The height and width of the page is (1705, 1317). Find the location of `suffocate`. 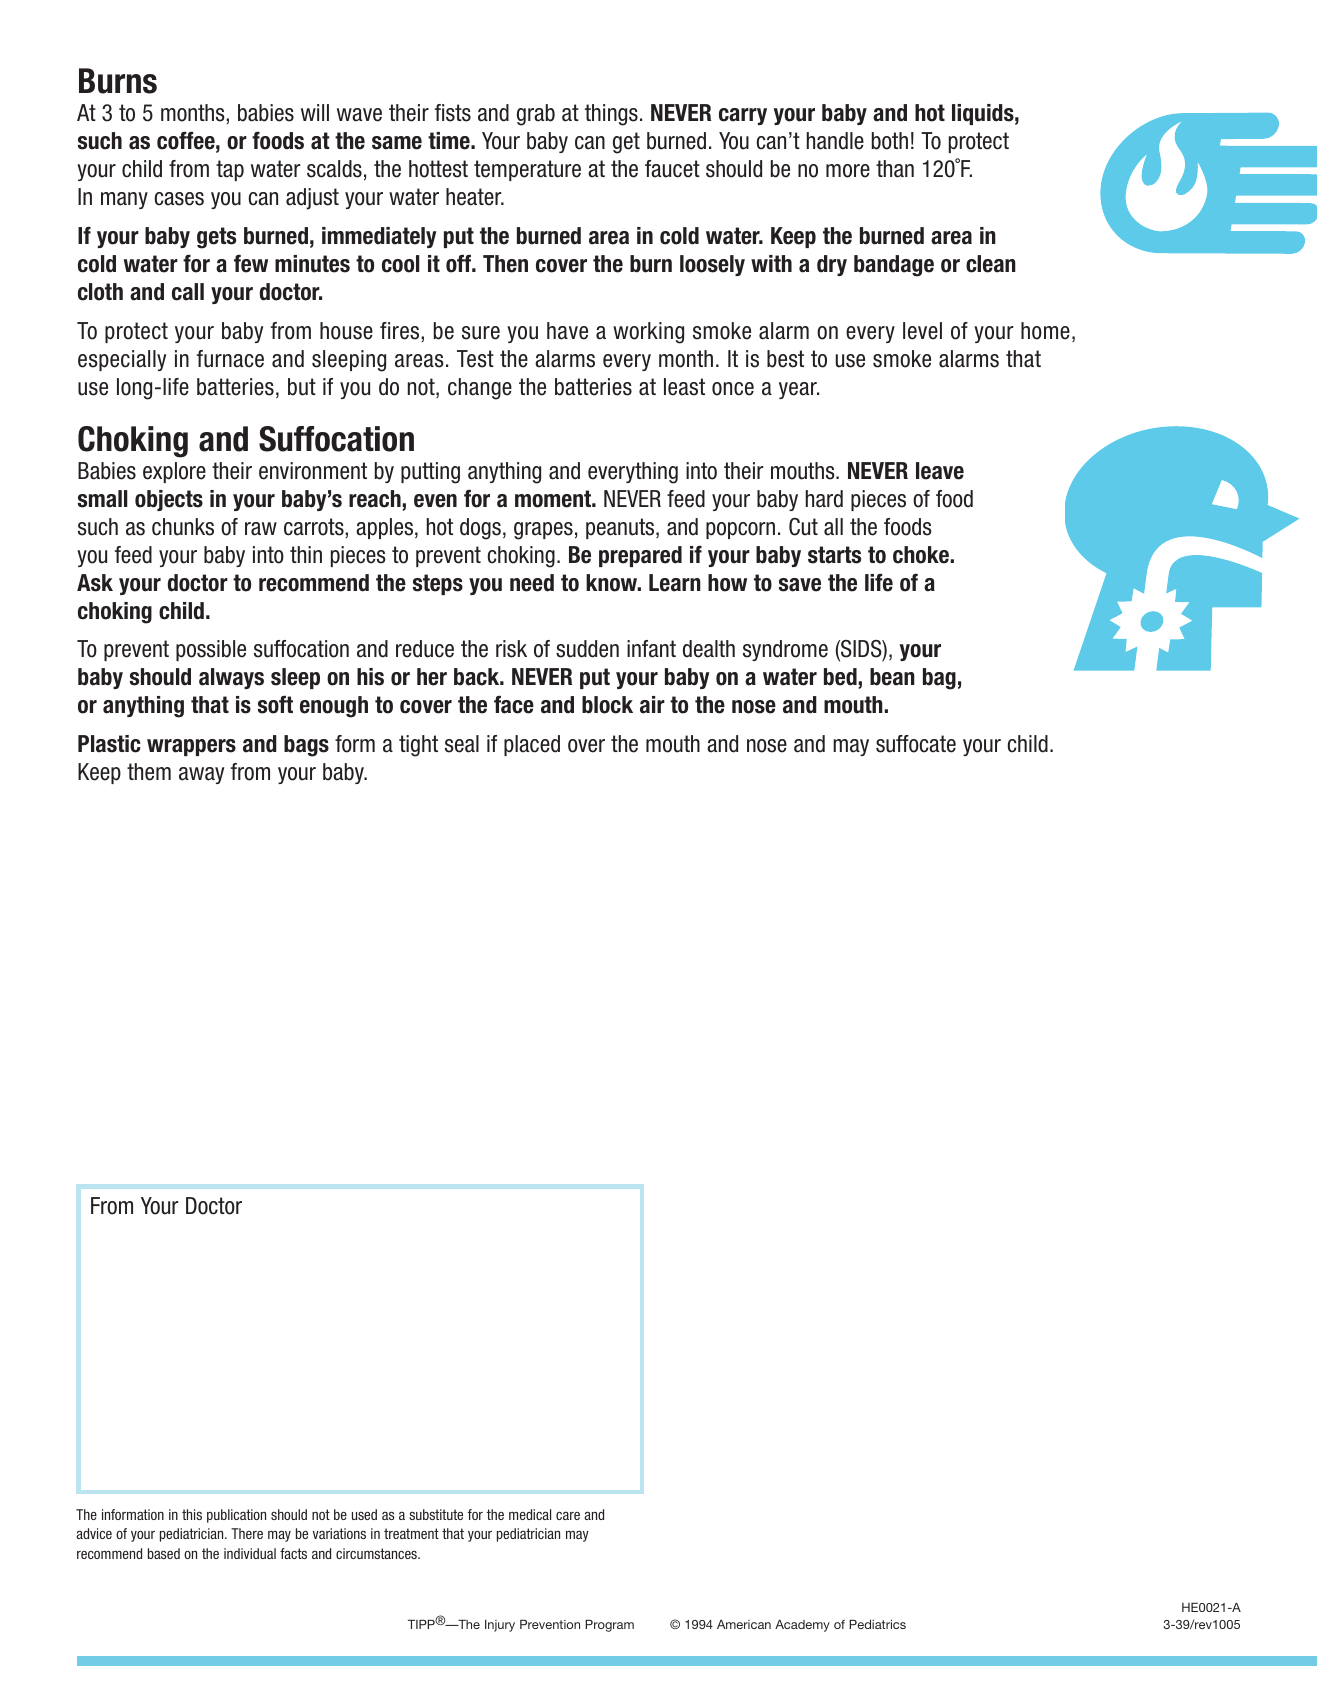

suffocate is located at coordinates (916, 744).
